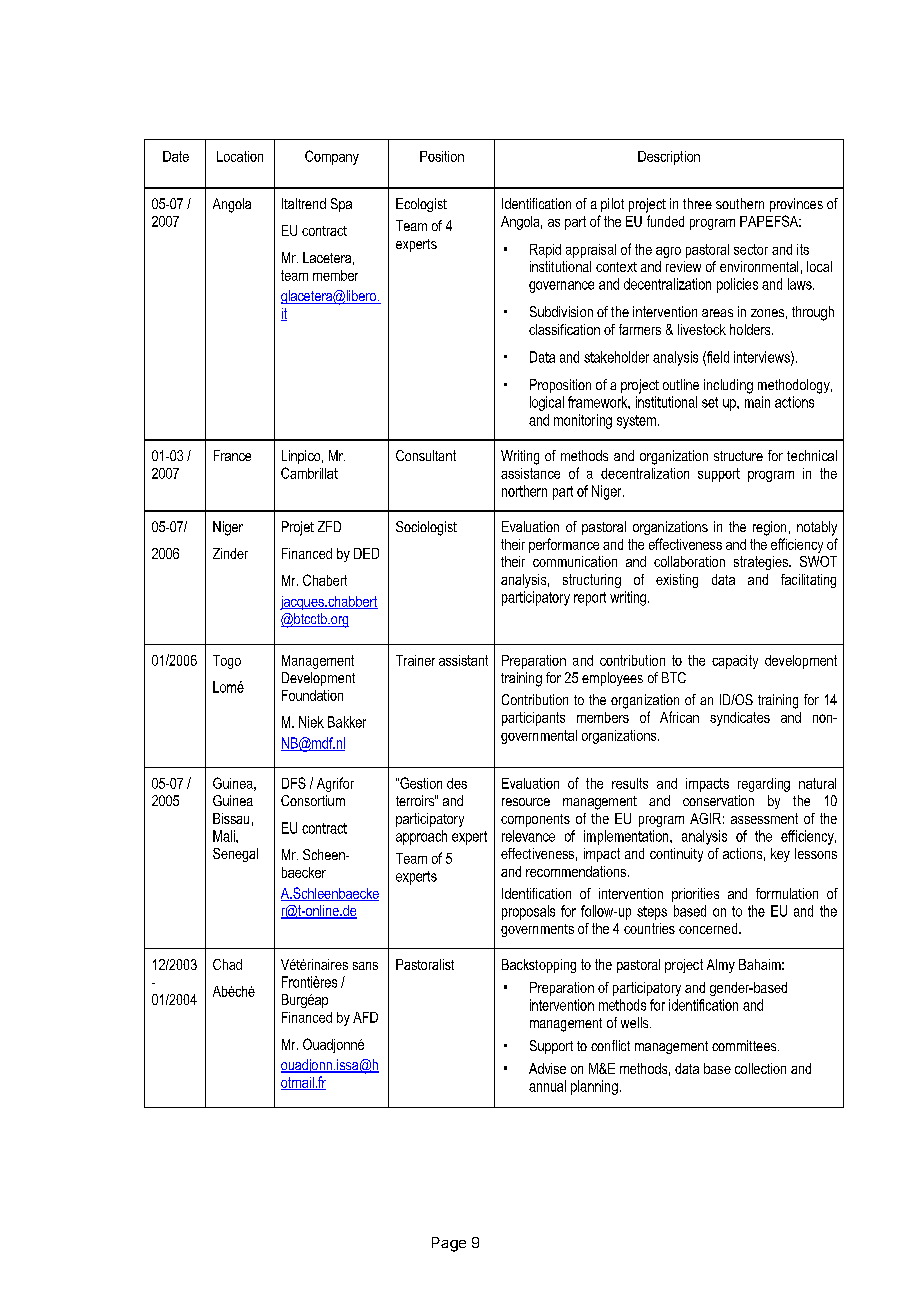 The height and width of the page is (1307, 924). Describe the element at coordinates (232, 455) in the page. I see `France` at that location.
